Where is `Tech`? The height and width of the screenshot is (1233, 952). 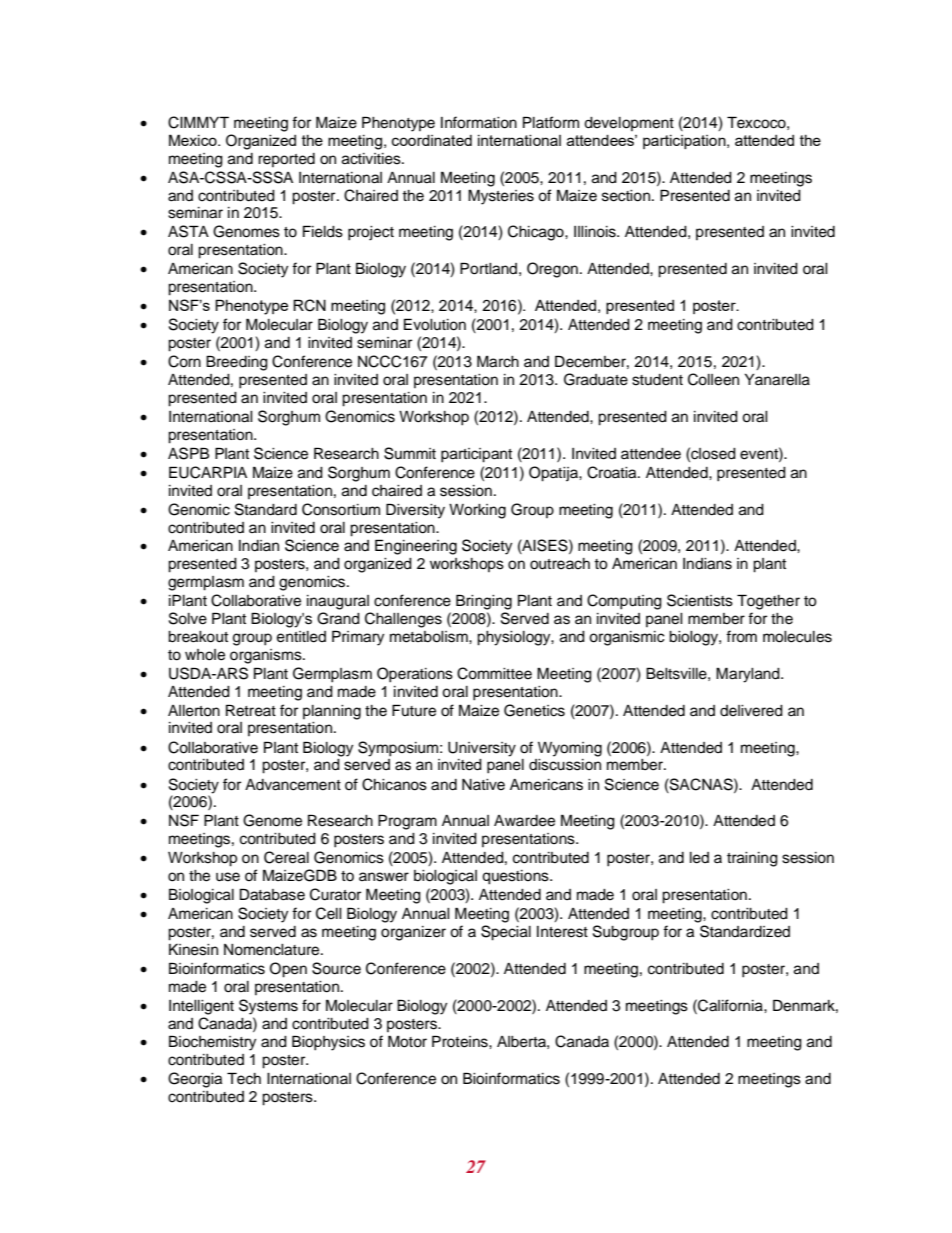
Tech is located at coordinates (244, 1078).
